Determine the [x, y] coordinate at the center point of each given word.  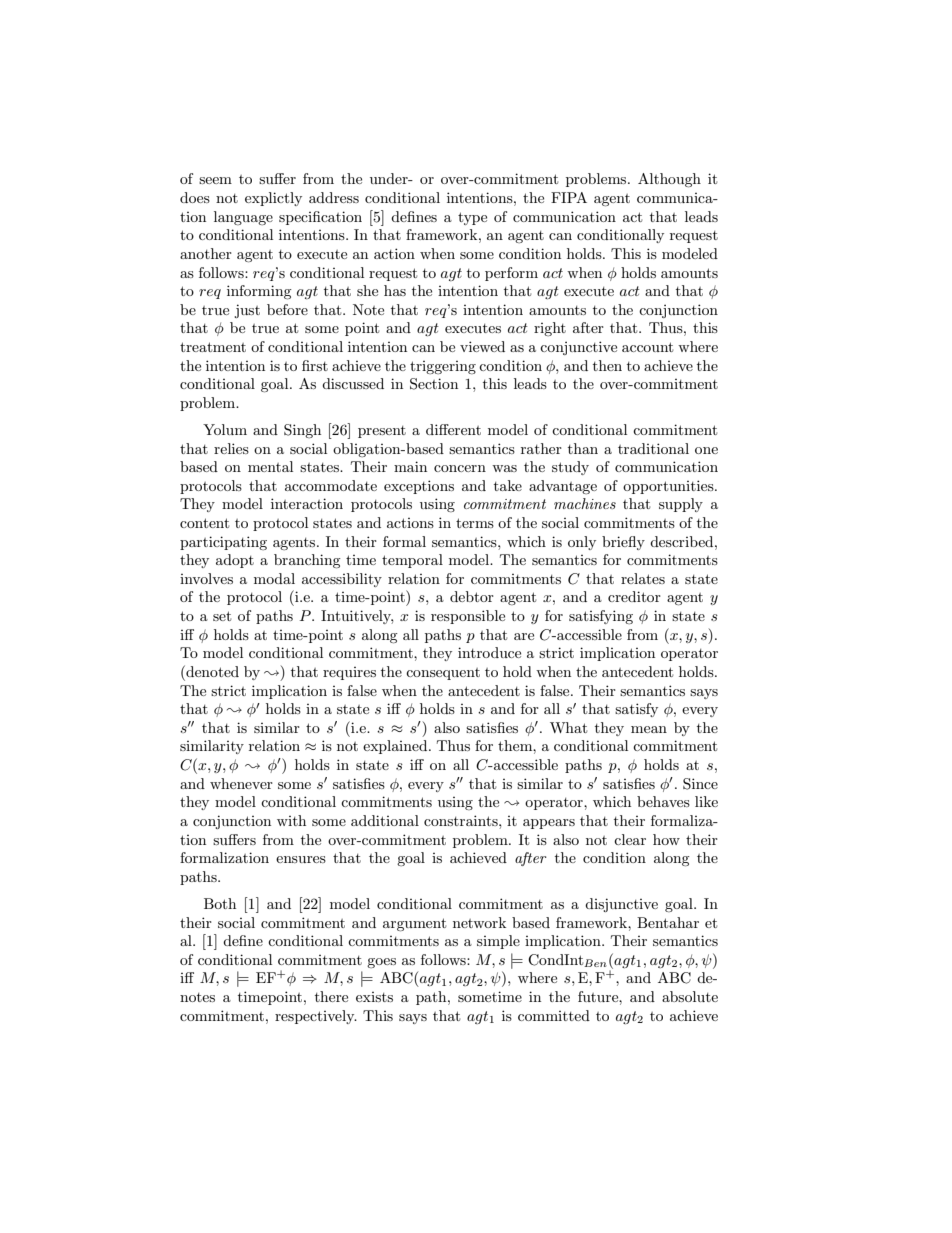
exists [374, 997]
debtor [472, 596]
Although [669, 180]
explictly [273, 199]
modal [274, 578]
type [472, 218]
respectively [316, 1017]
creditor [634, 596]
